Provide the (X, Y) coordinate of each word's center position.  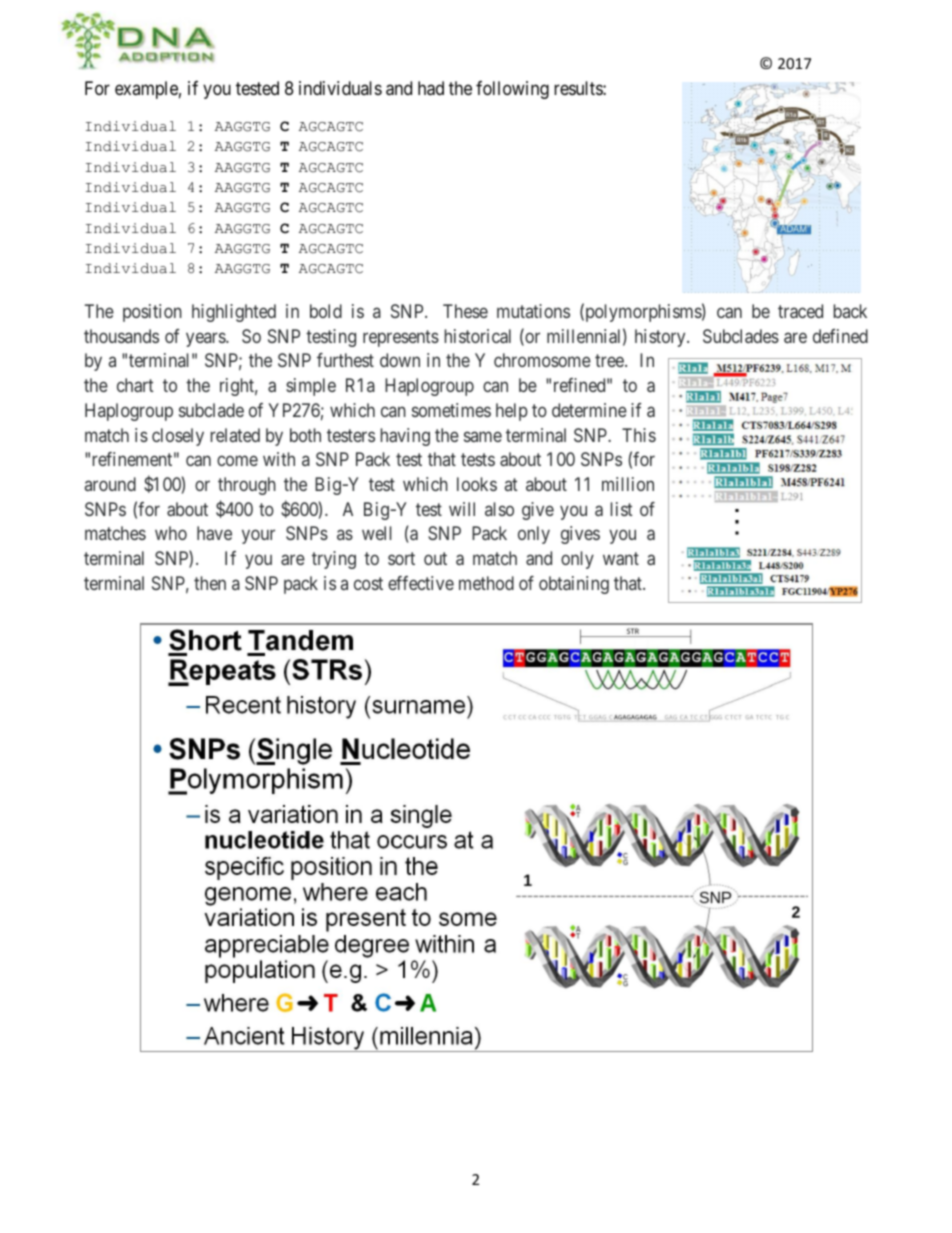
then (210, 583)
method (486, 583)
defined (840, 336)
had (431, 88)
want (621, 558)
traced (800, 311)
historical (478, 336)
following (512, 90)
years (206, 339)
